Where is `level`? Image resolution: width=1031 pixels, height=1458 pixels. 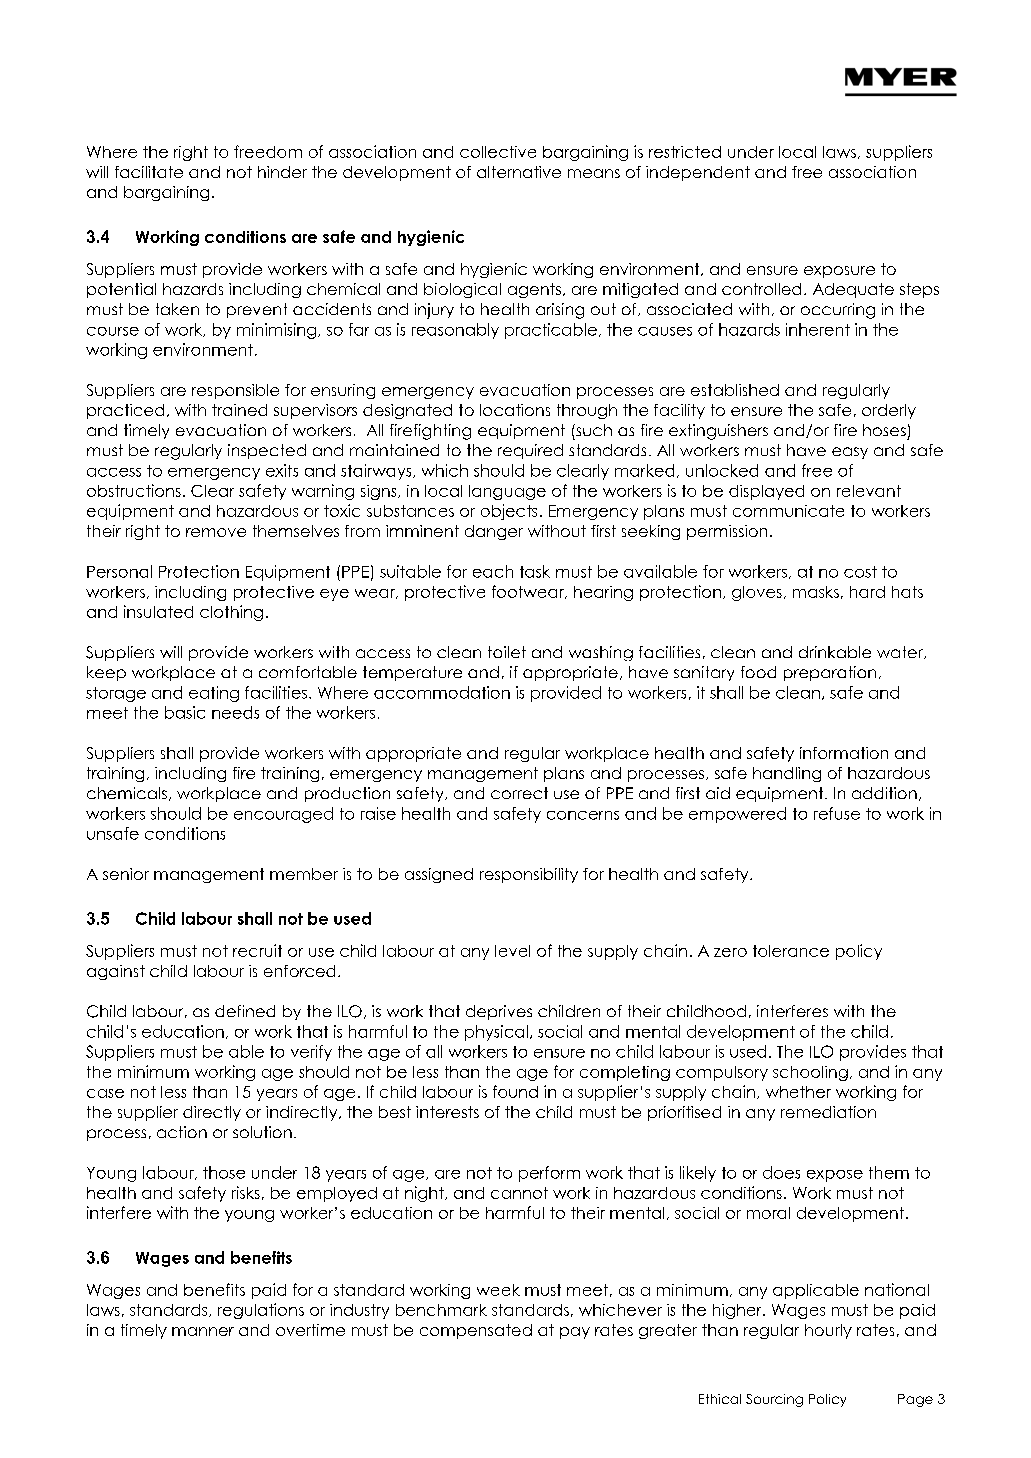
level is located at coordinates (512, 951).
